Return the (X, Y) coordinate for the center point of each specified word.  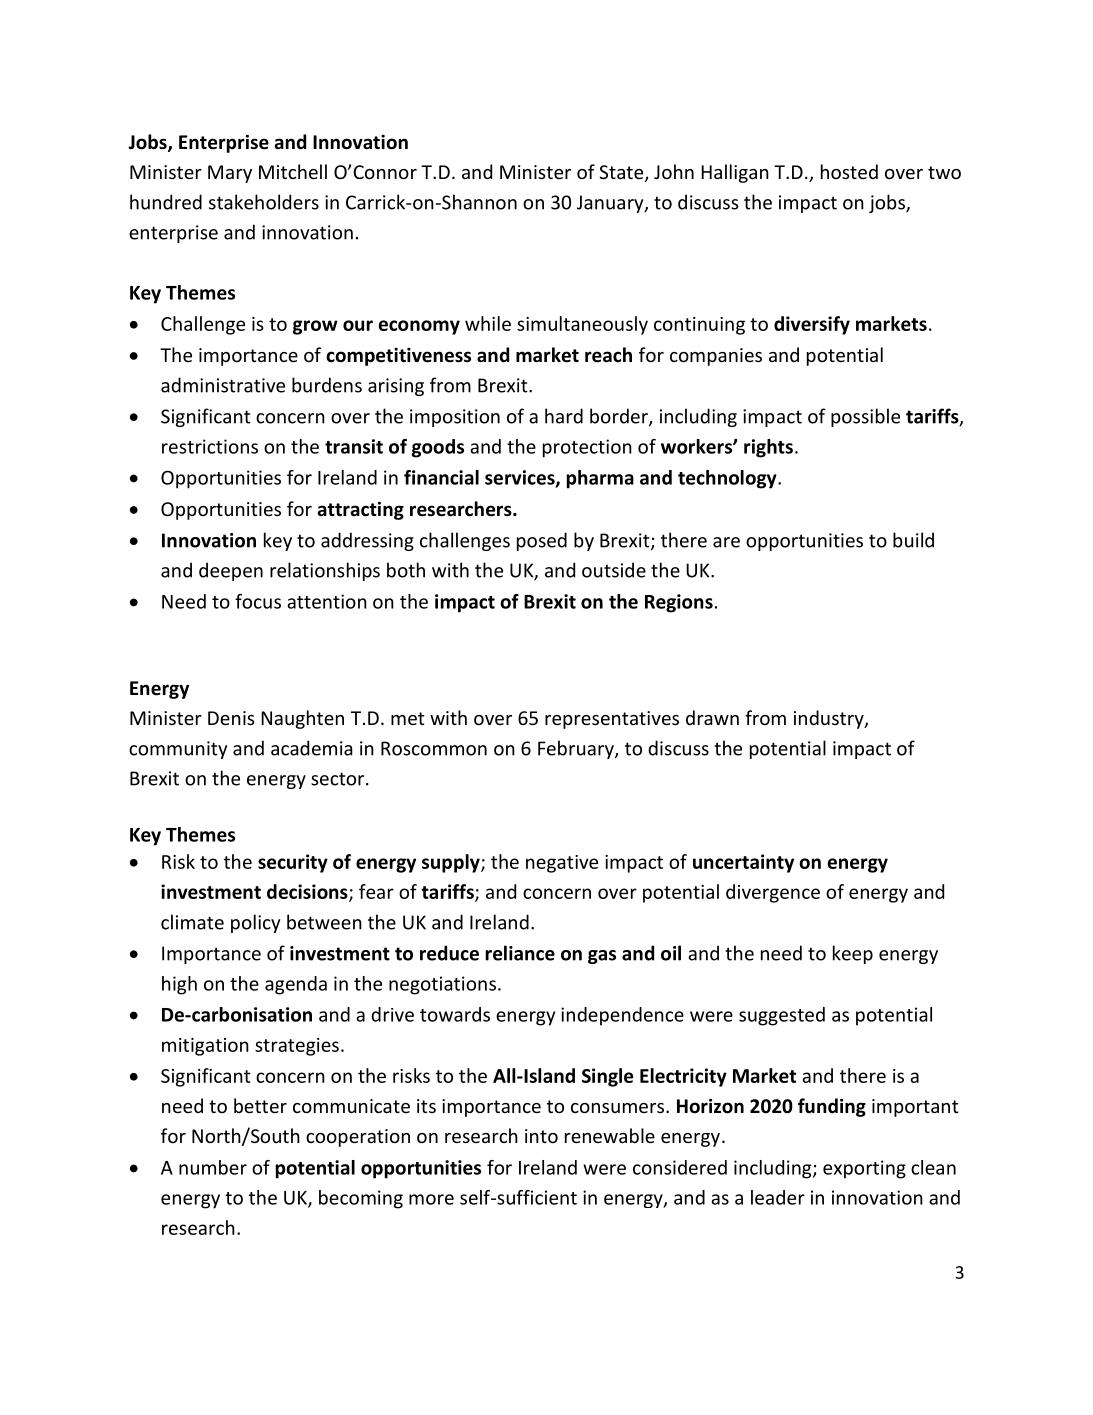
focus (258, 601)
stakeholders (264, 202)
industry (830, 719)
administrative (223, 385)
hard (564, 416)
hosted (849, 171)
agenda (296, 985)
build (913, 540)
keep (853, 954)
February (577, 749)
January (611, 204)
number (213, 1167)
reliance (520, 953)
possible (865, 417)
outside (614, 570)
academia (312, 748)
